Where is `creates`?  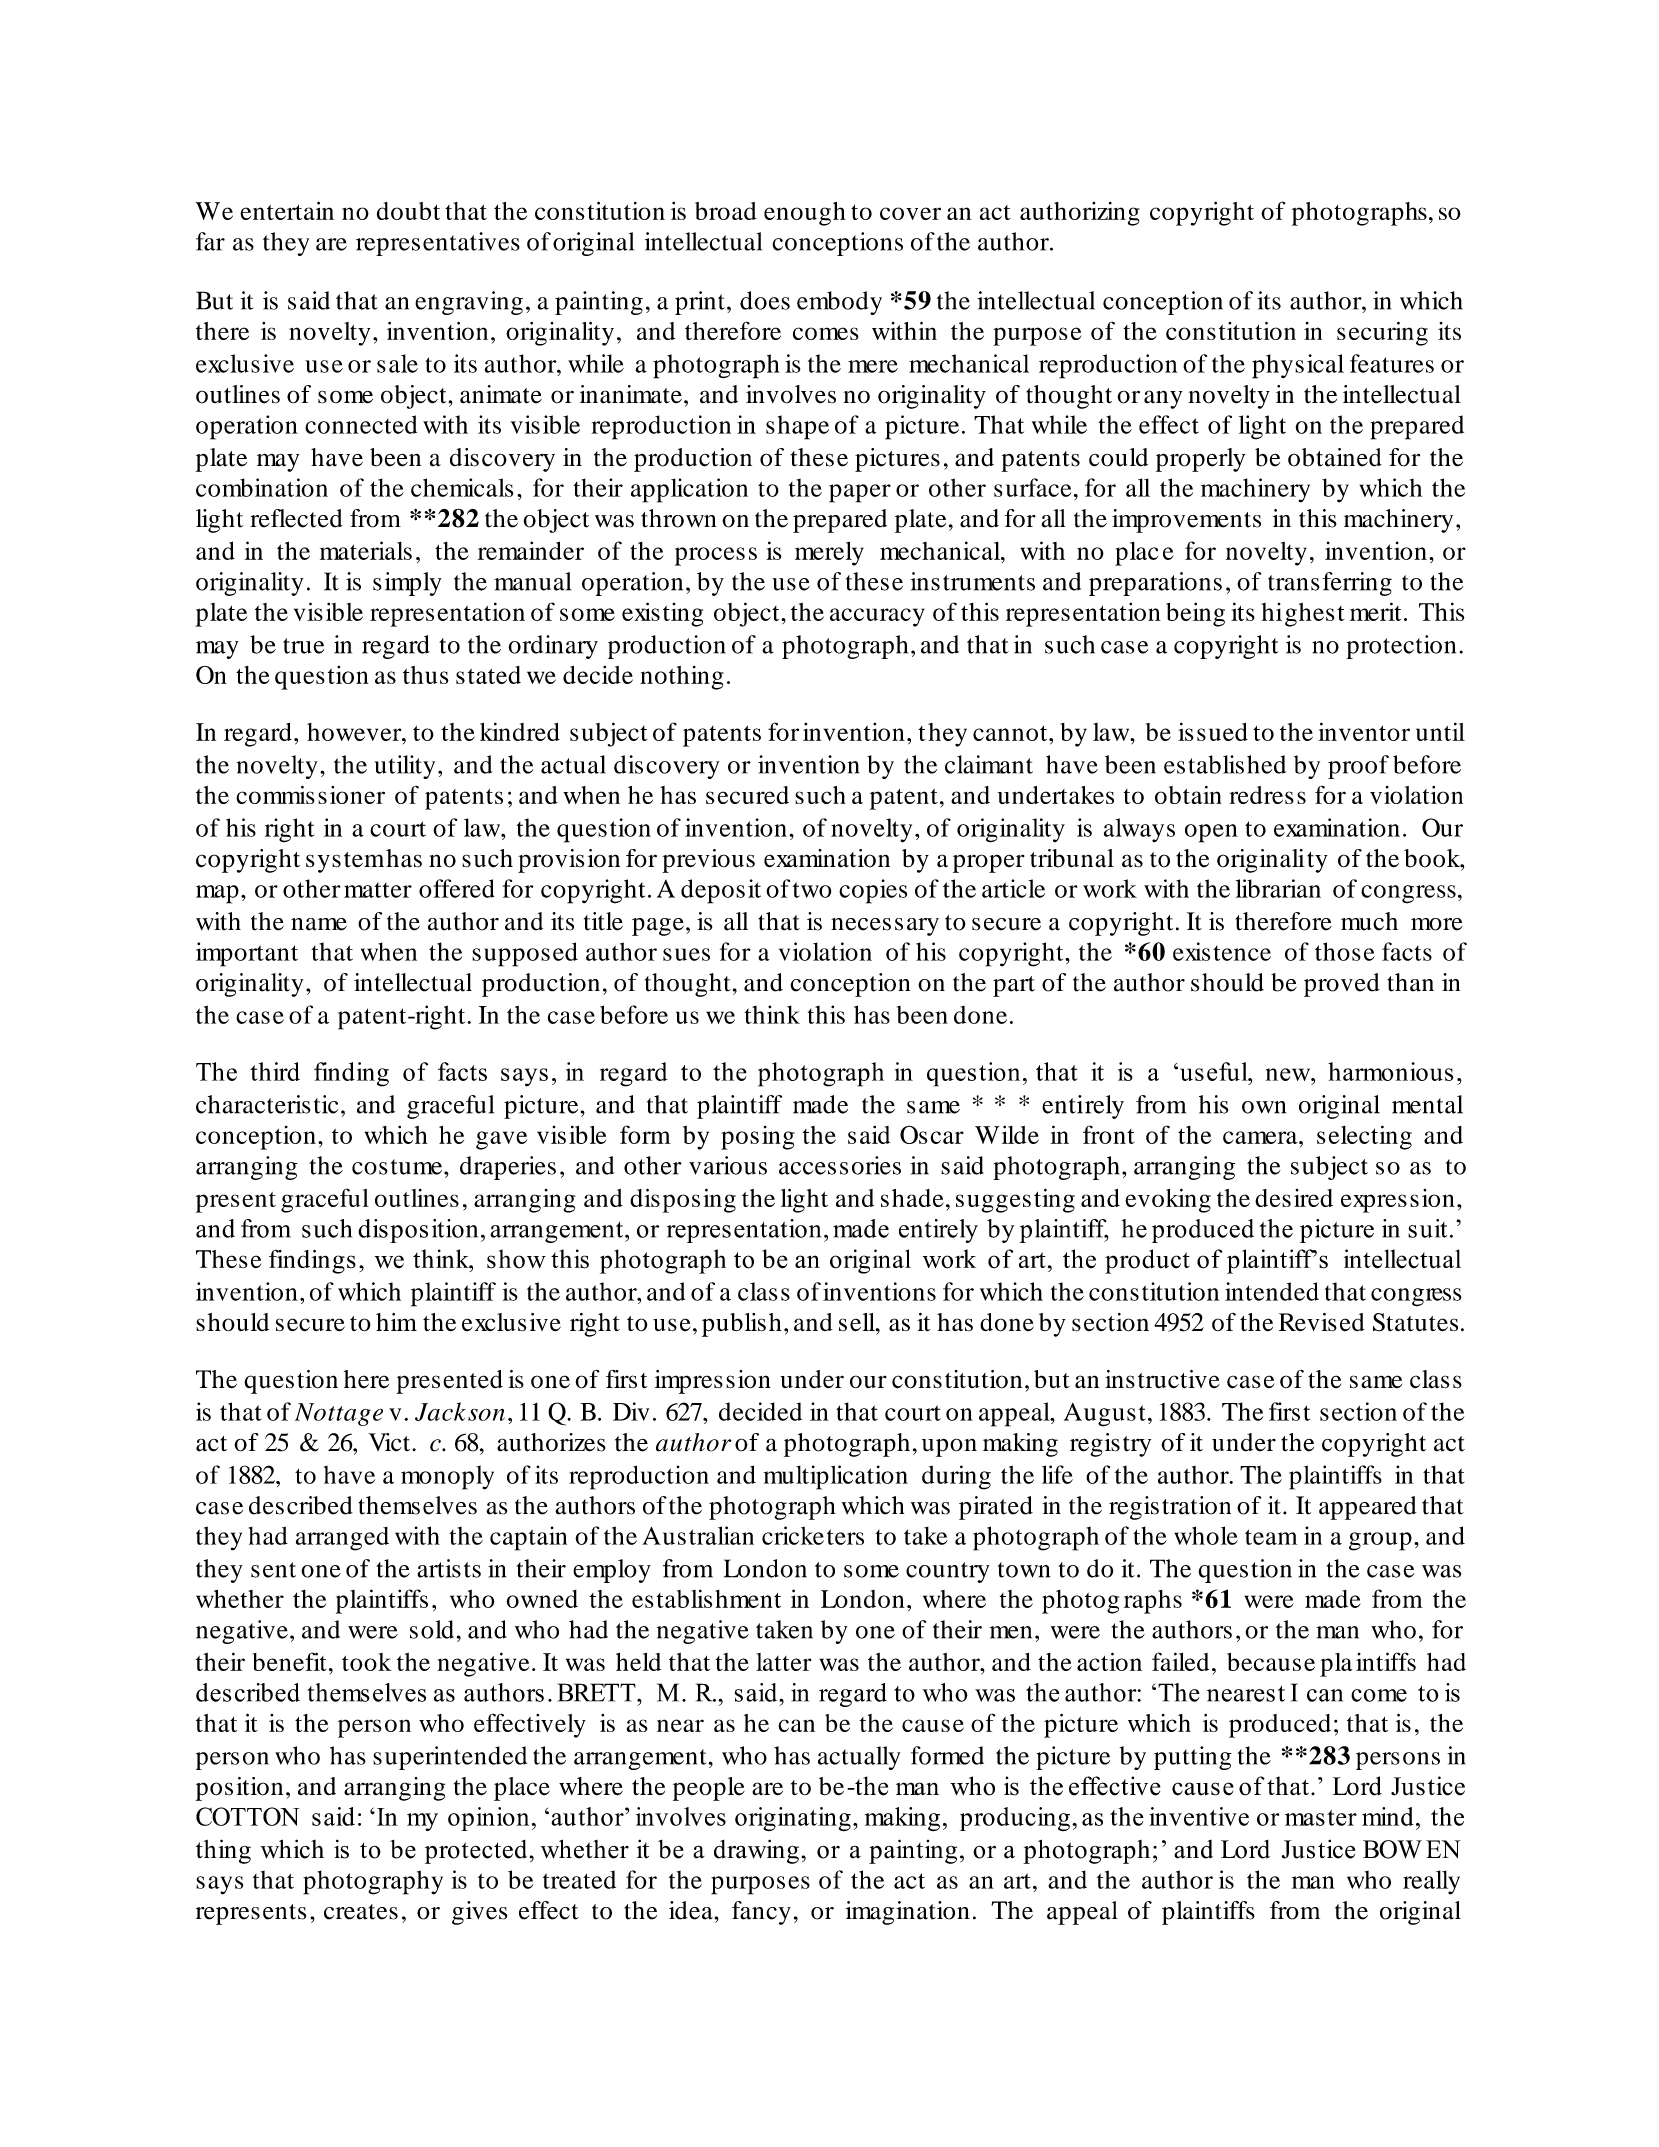 creates is located at coordinates (361, 1912).
